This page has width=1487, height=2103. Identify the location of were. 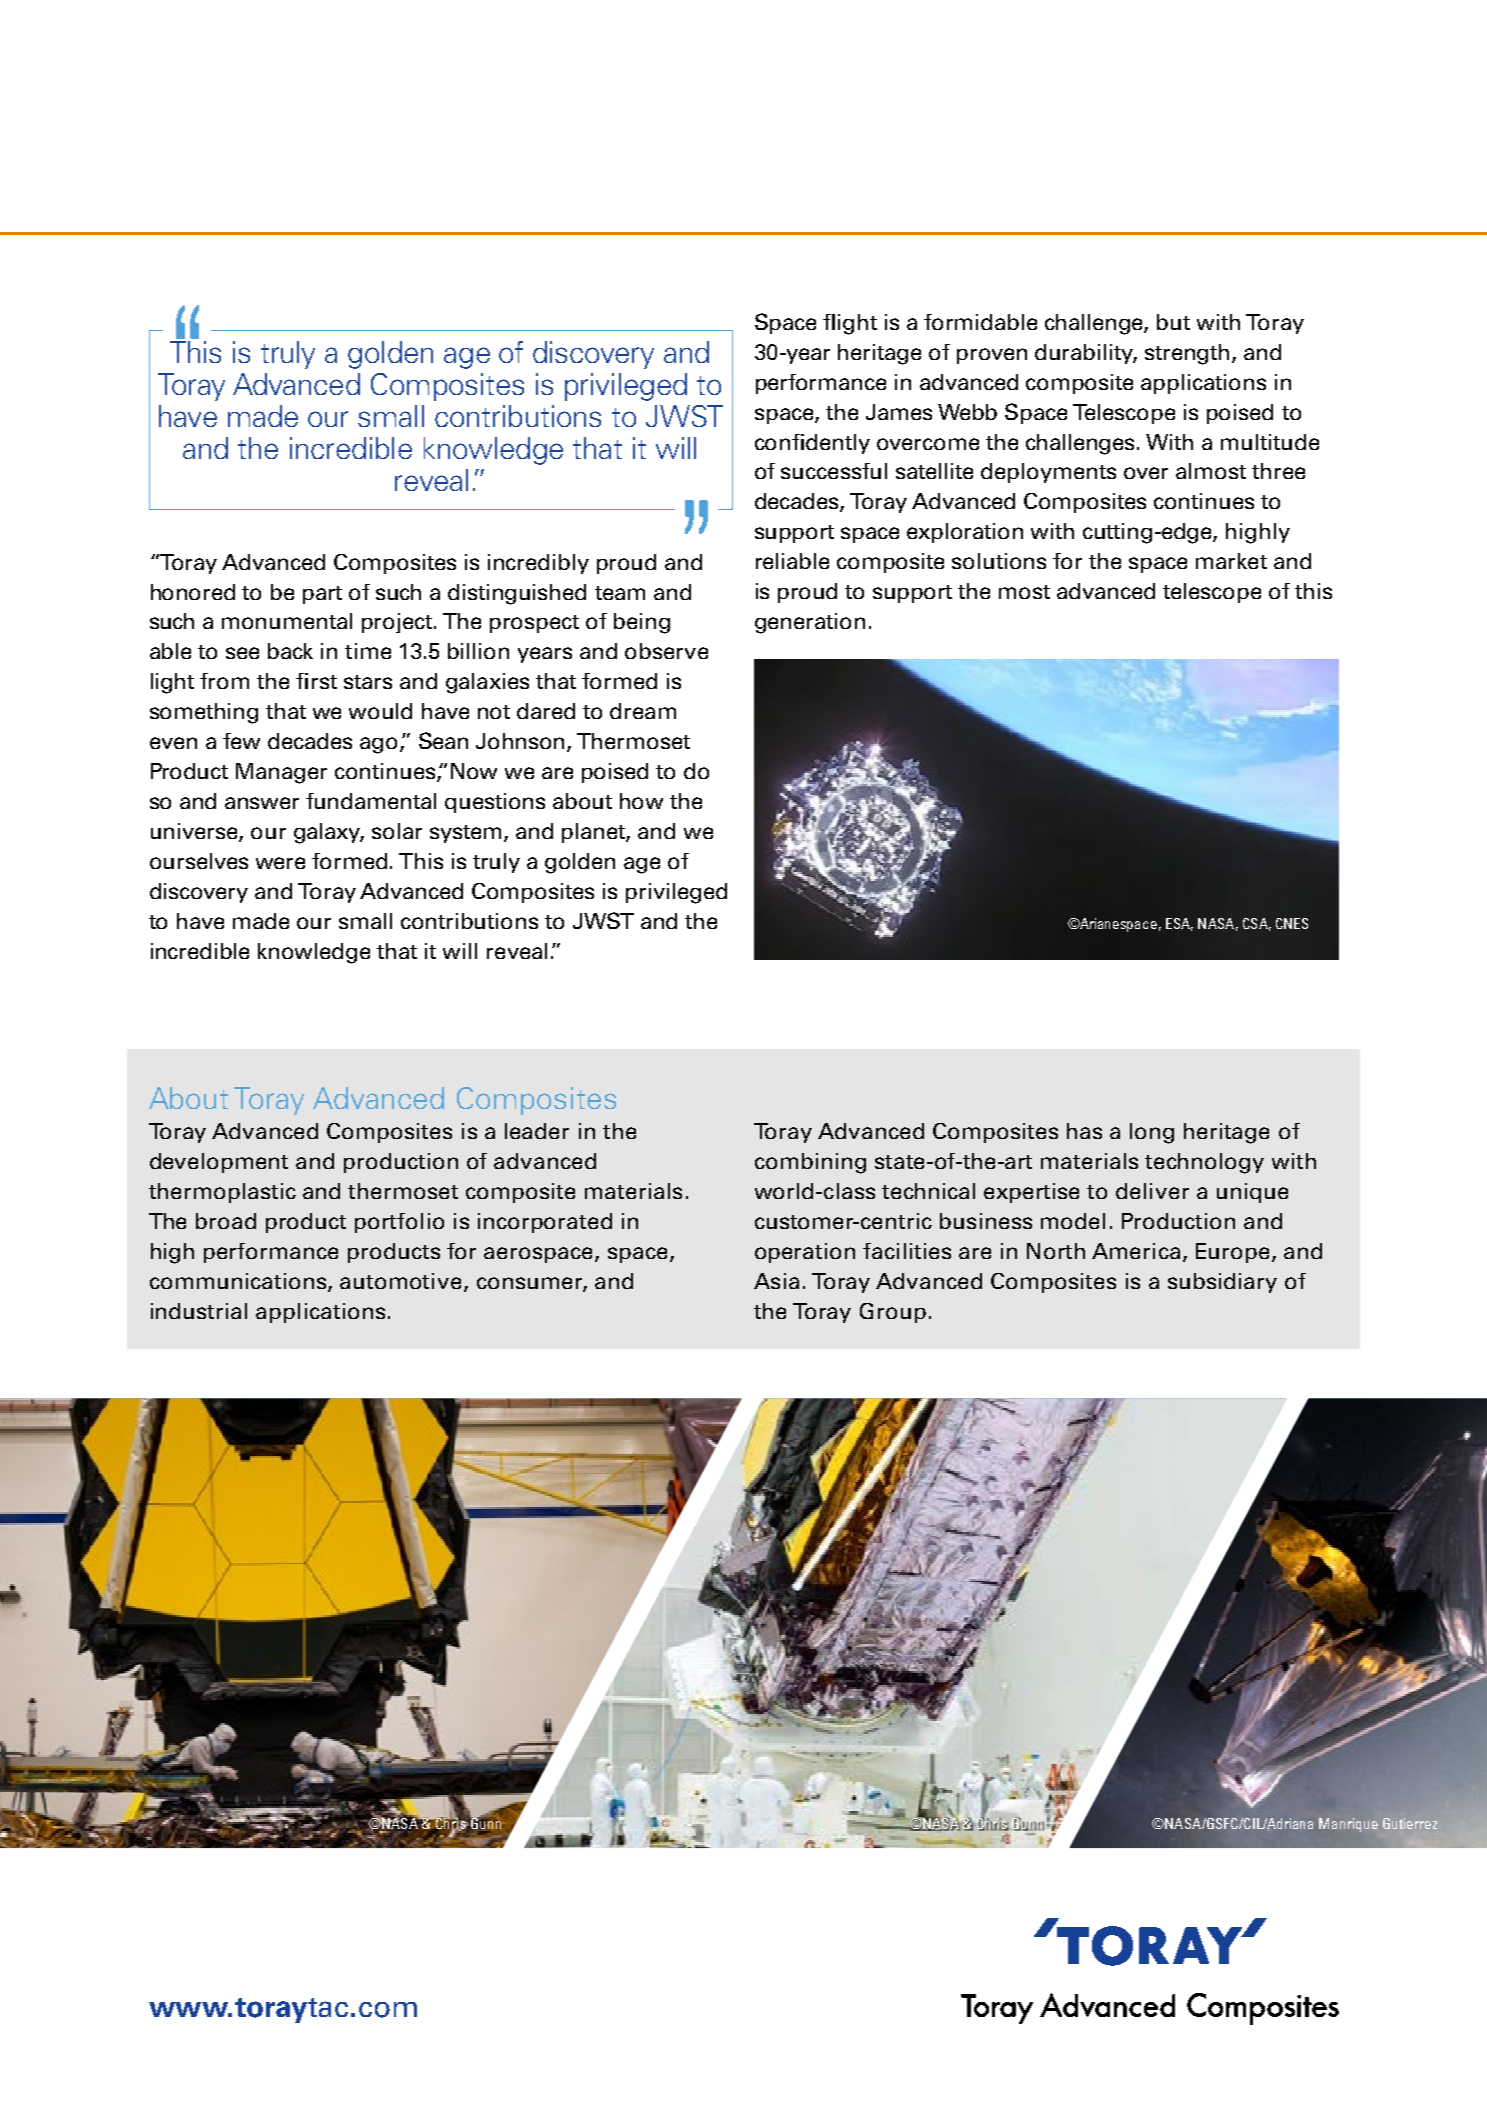
(280, 863).
